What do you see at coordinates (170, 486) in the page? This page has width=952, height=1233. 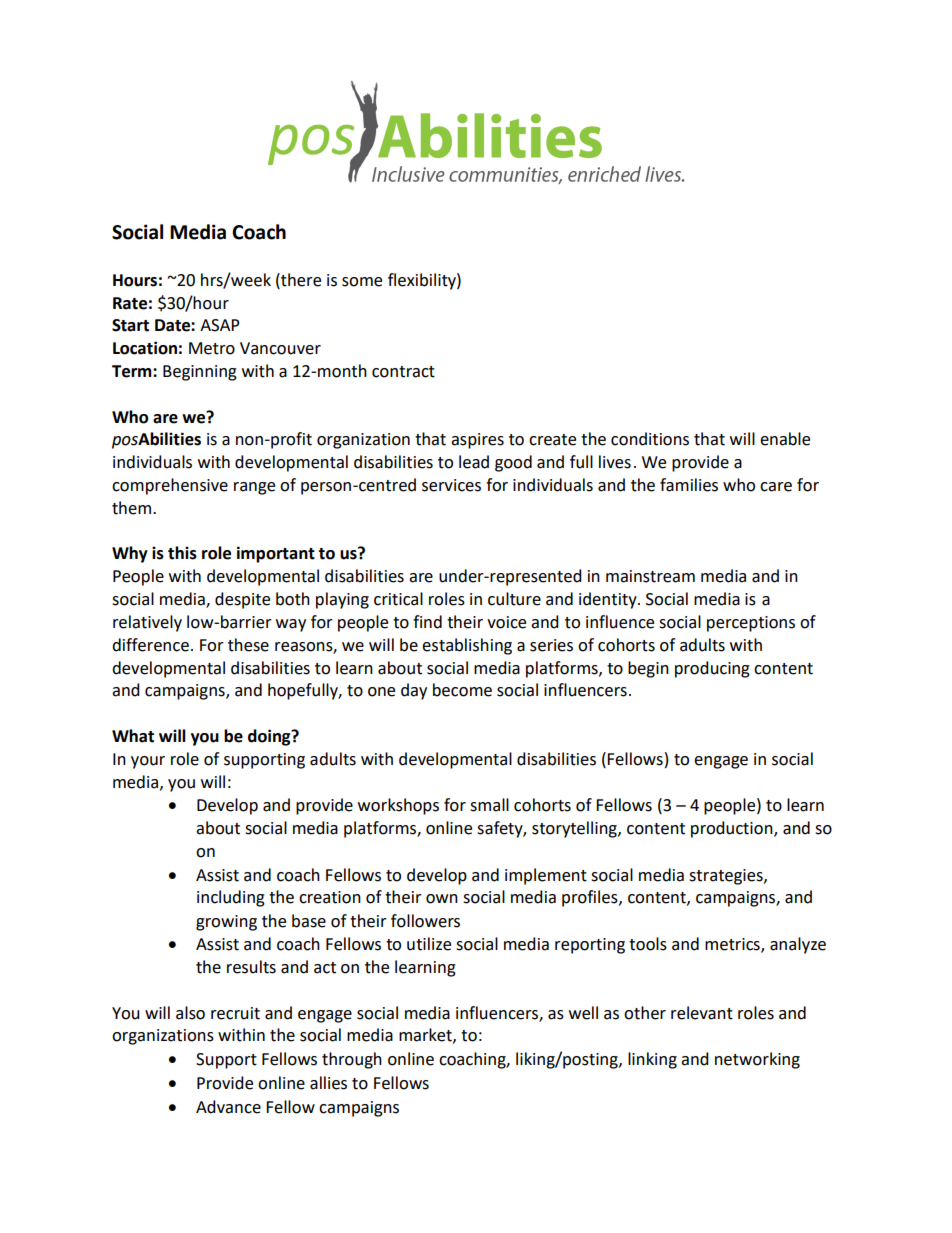 I see `comprehensive` at bounding box center [170, 486].
